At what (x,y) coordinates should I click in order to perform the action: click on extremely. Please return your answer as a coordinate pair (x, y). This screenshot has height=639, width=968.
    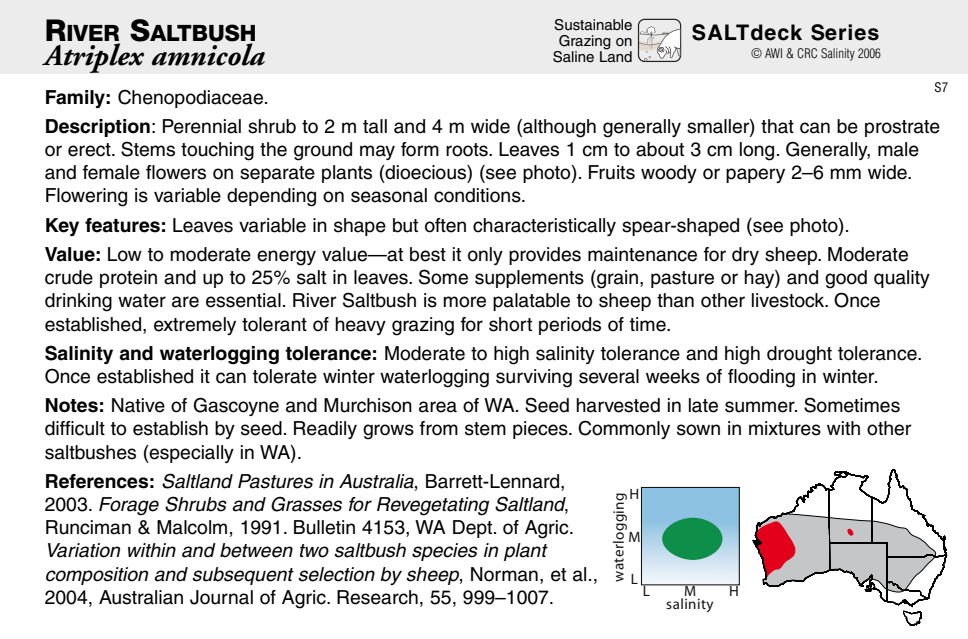
    Looking at the image, I should click on (195, 326).
